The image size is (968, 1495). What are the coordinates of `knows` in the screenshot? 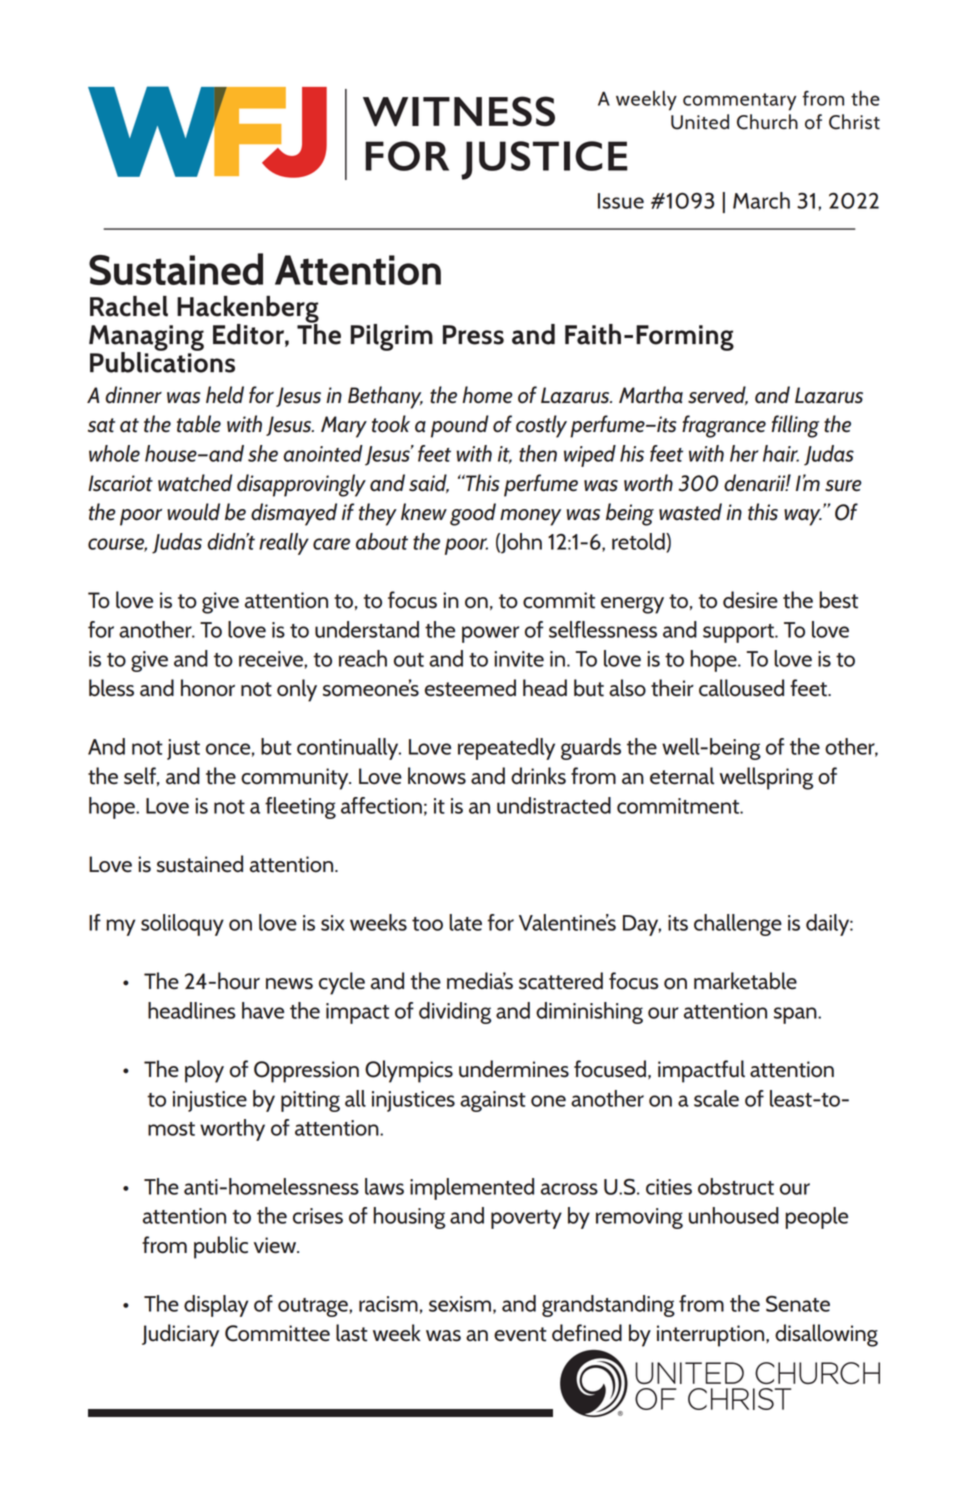 It's located at (437, 776).
